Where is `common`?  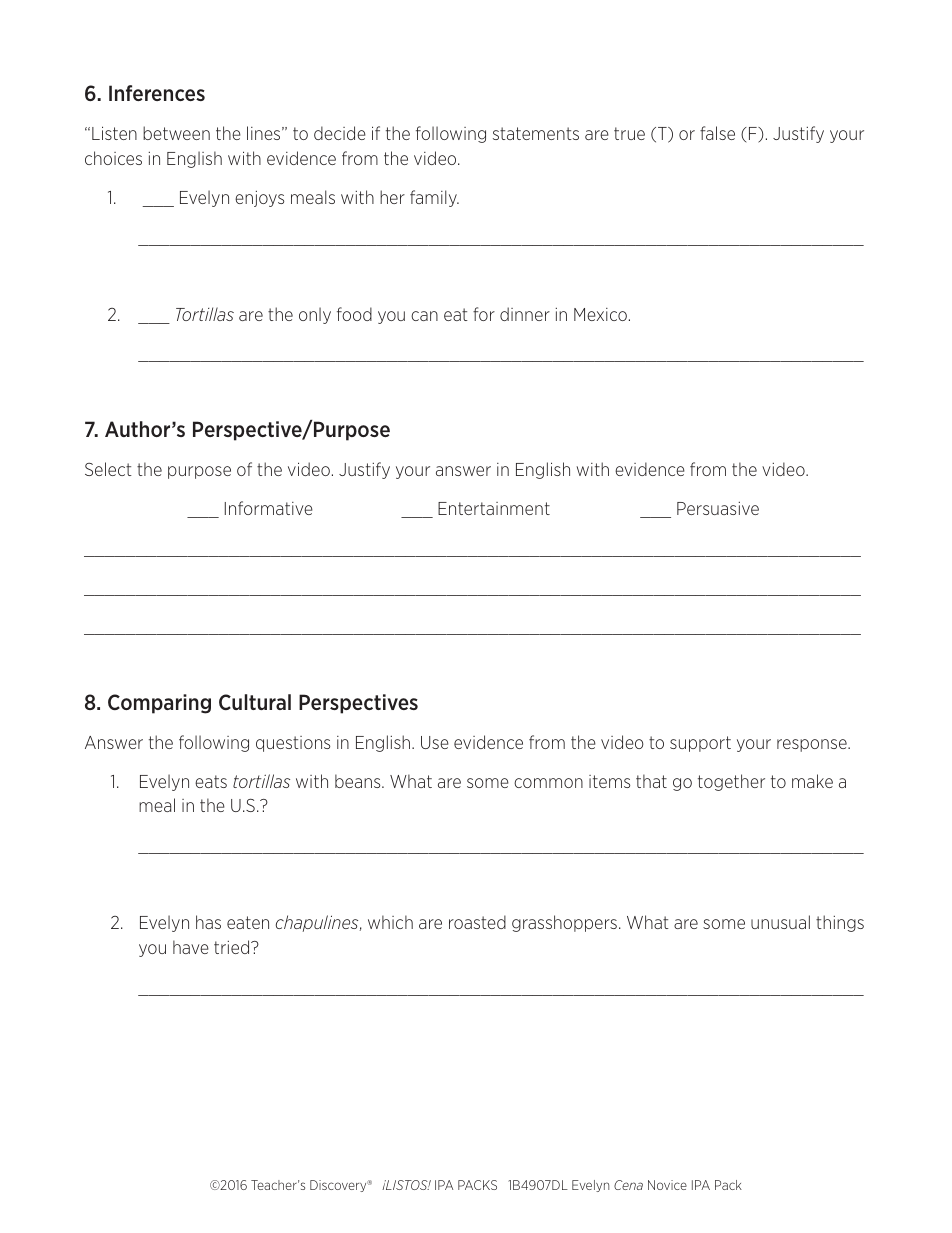 common is located at coordinates (548, 783).
